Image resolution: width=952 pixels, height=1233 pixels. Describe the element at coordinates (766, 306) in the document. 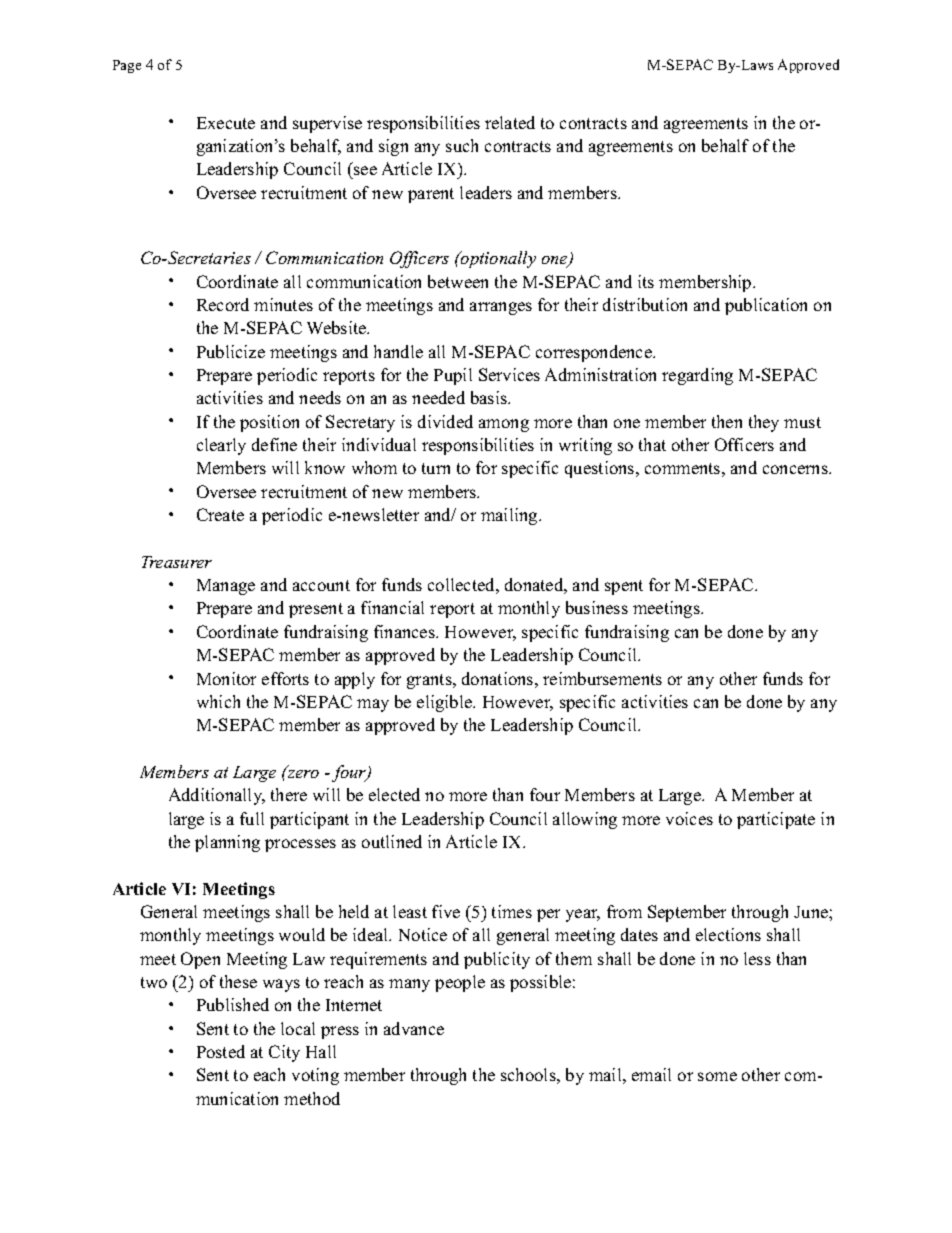

I see `publication` at that location.
